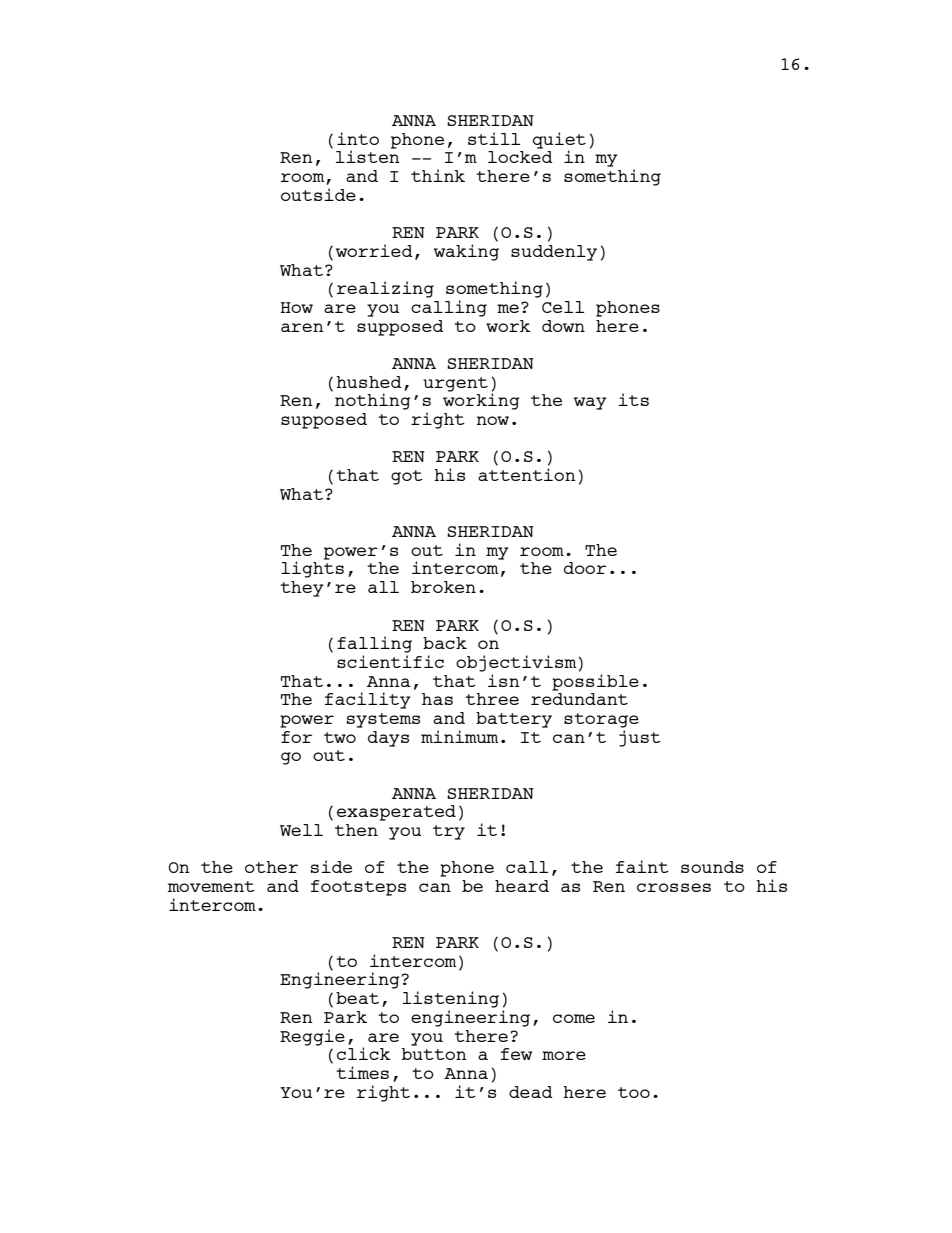  I want to click on lights, so click(312, 568).
